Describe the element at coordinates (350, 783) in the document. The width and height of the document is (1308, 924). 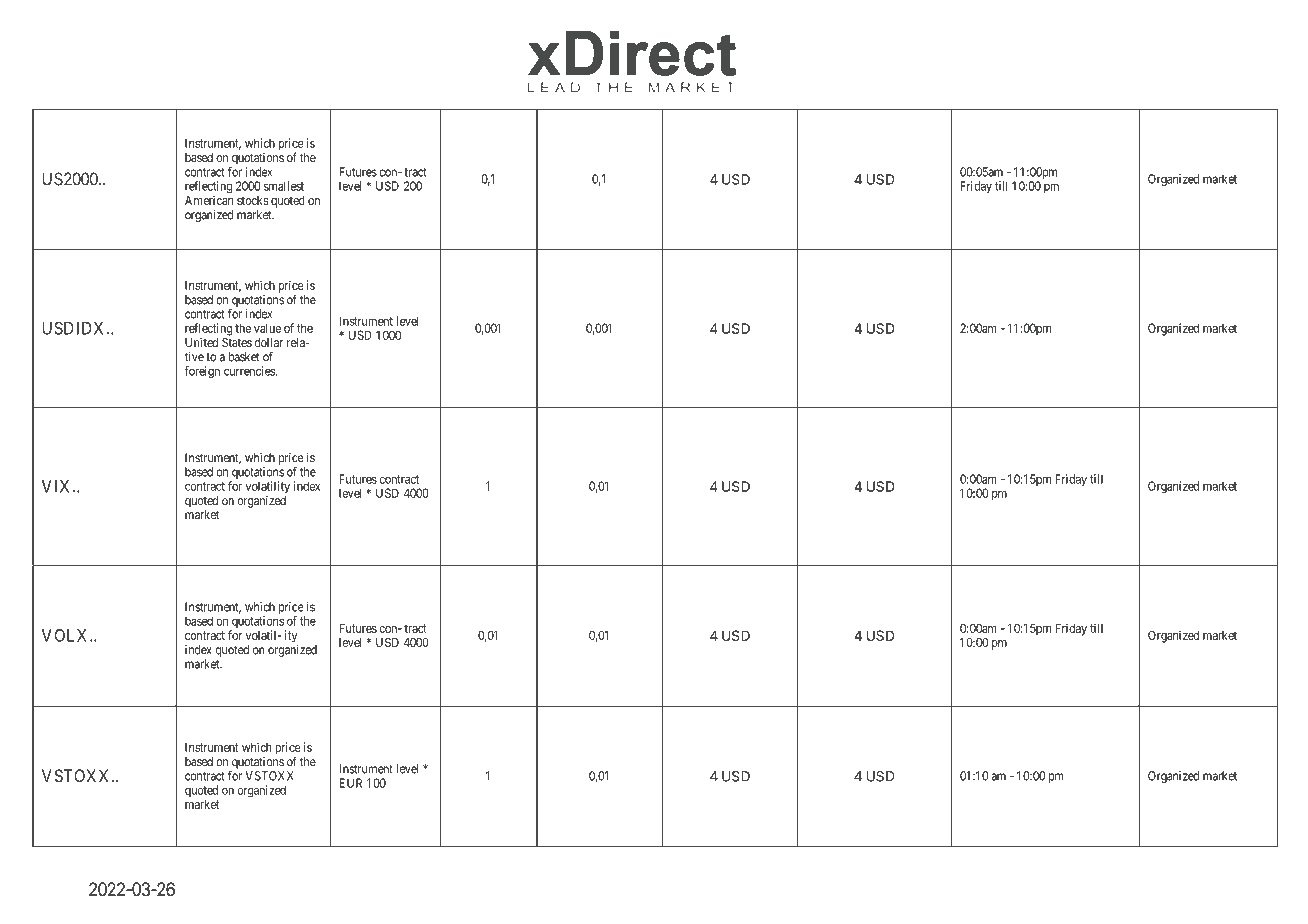
I see `EUR` at that location.
